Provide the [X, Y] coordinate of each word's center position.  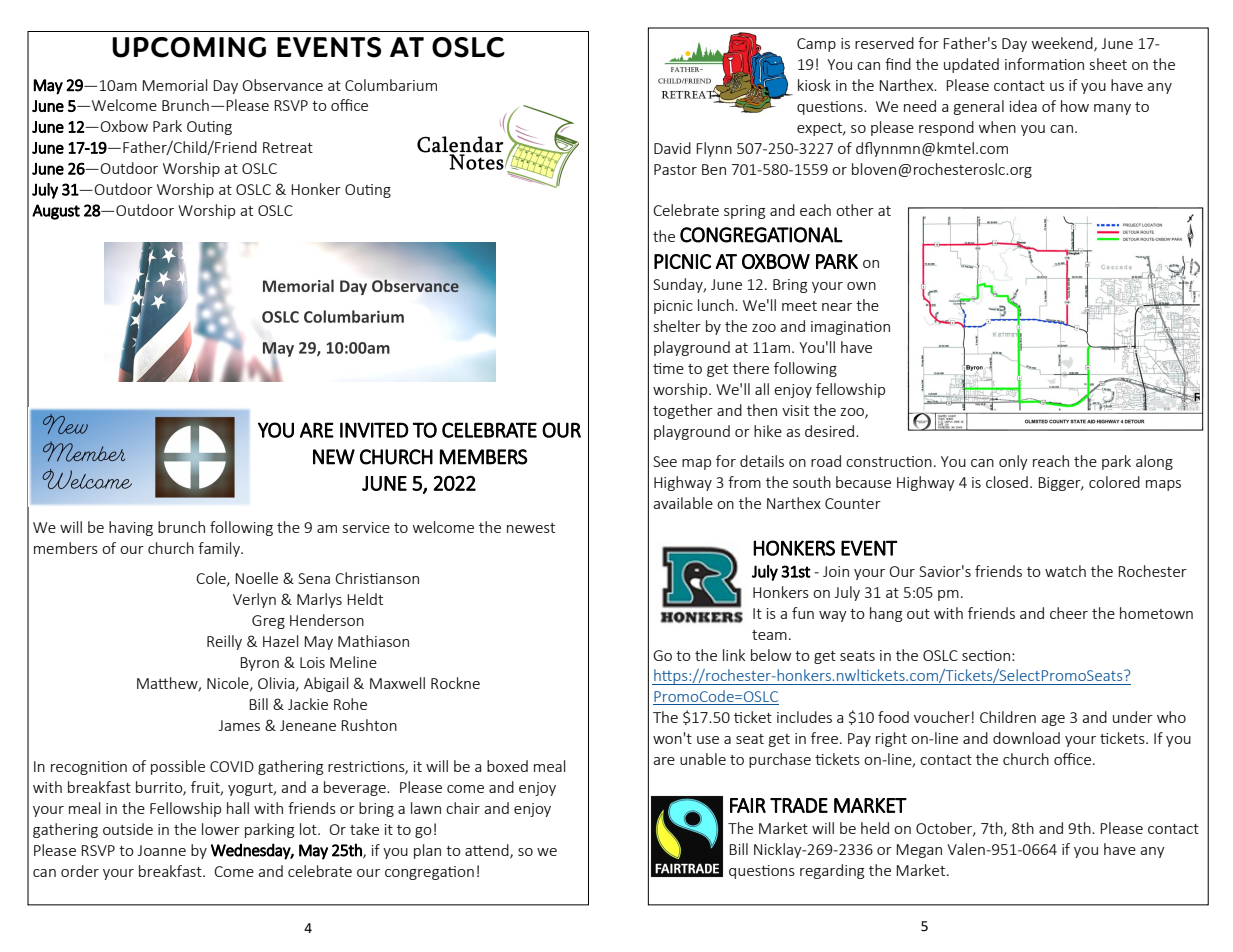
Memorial [175, 85]
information [1044, 64]
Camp [816, 45]
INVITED [374, 430]
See [665, 461]
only [1013, 462]
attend [488, 851]
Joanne [162, 850]
